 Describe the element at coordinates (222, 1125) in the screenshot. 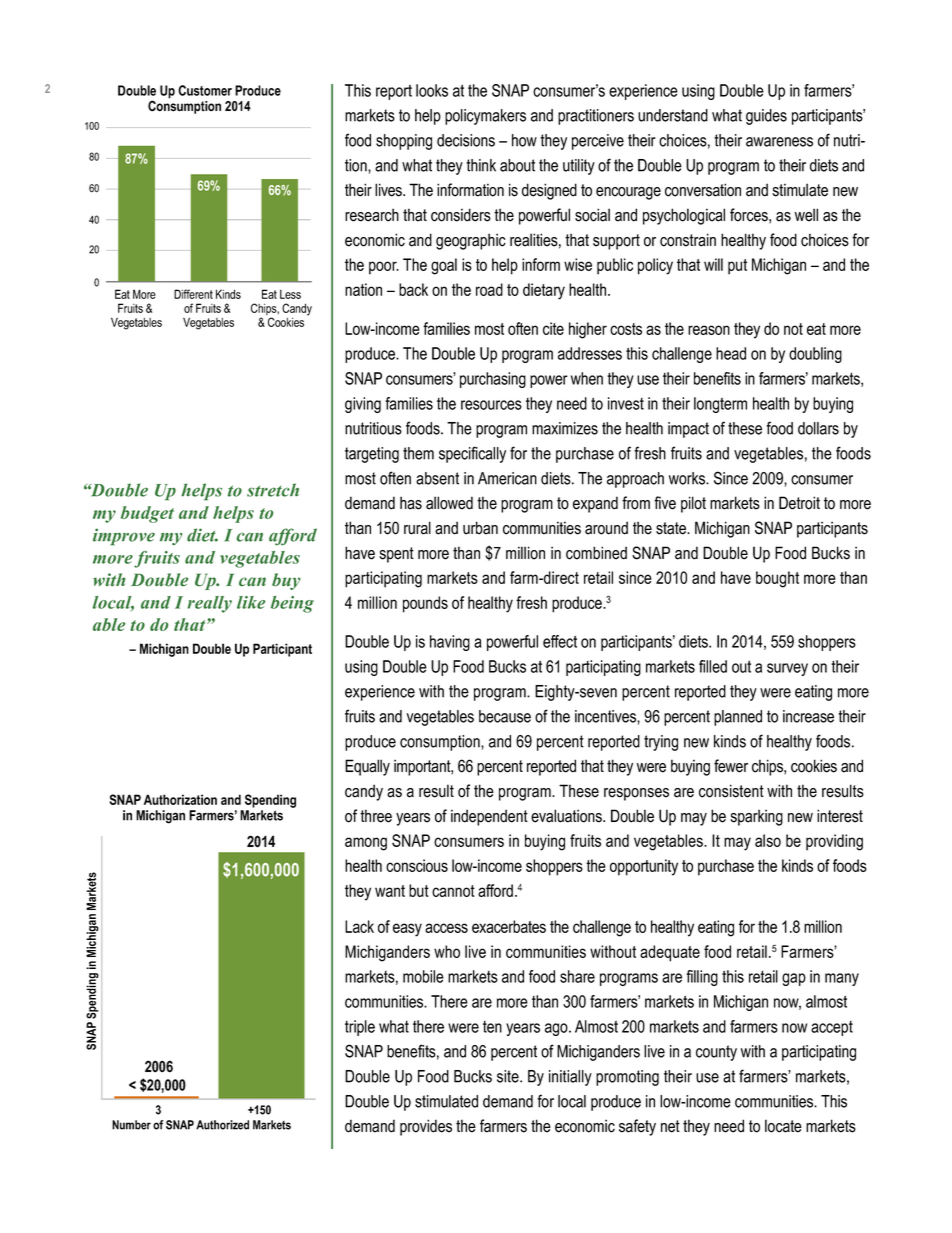

I see `Authorized` at that location.
